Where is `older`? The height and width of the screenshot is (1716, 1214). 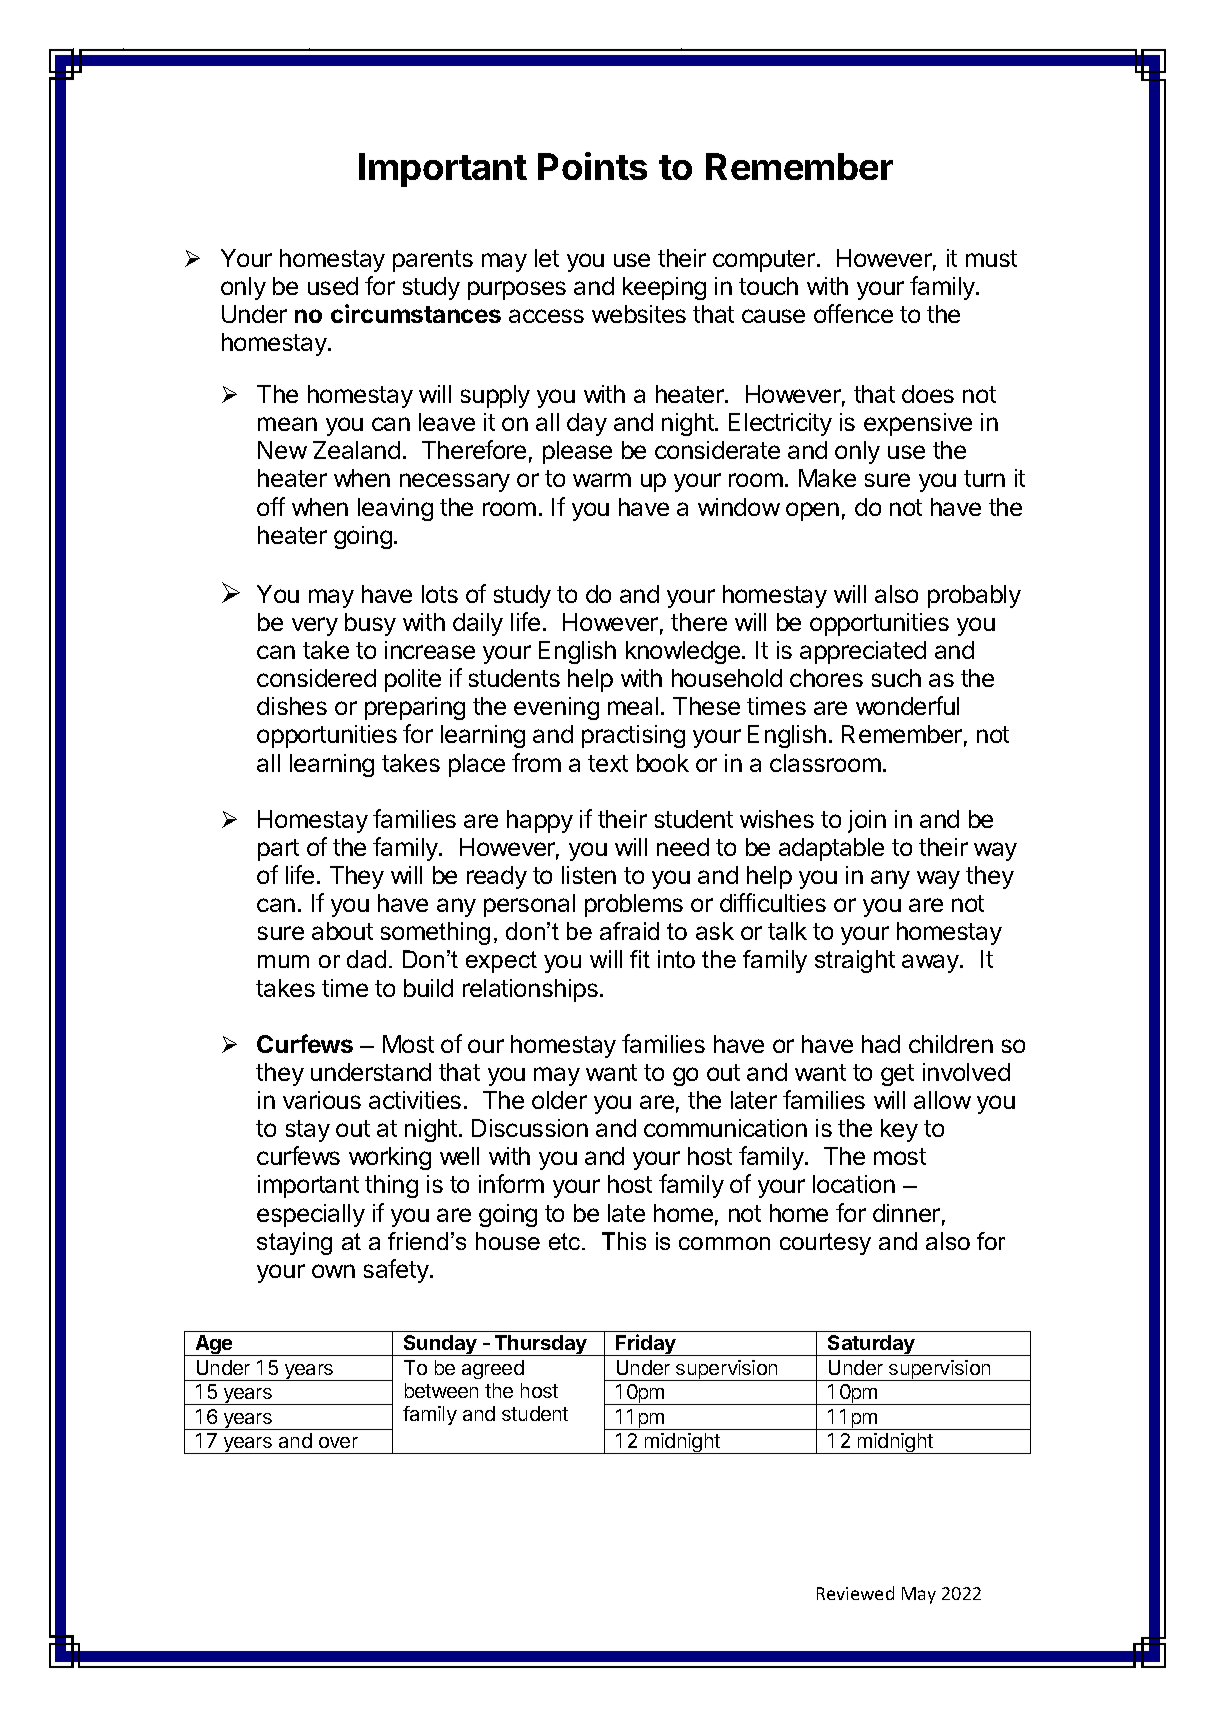
older is located at coordinates (559, 1100).
